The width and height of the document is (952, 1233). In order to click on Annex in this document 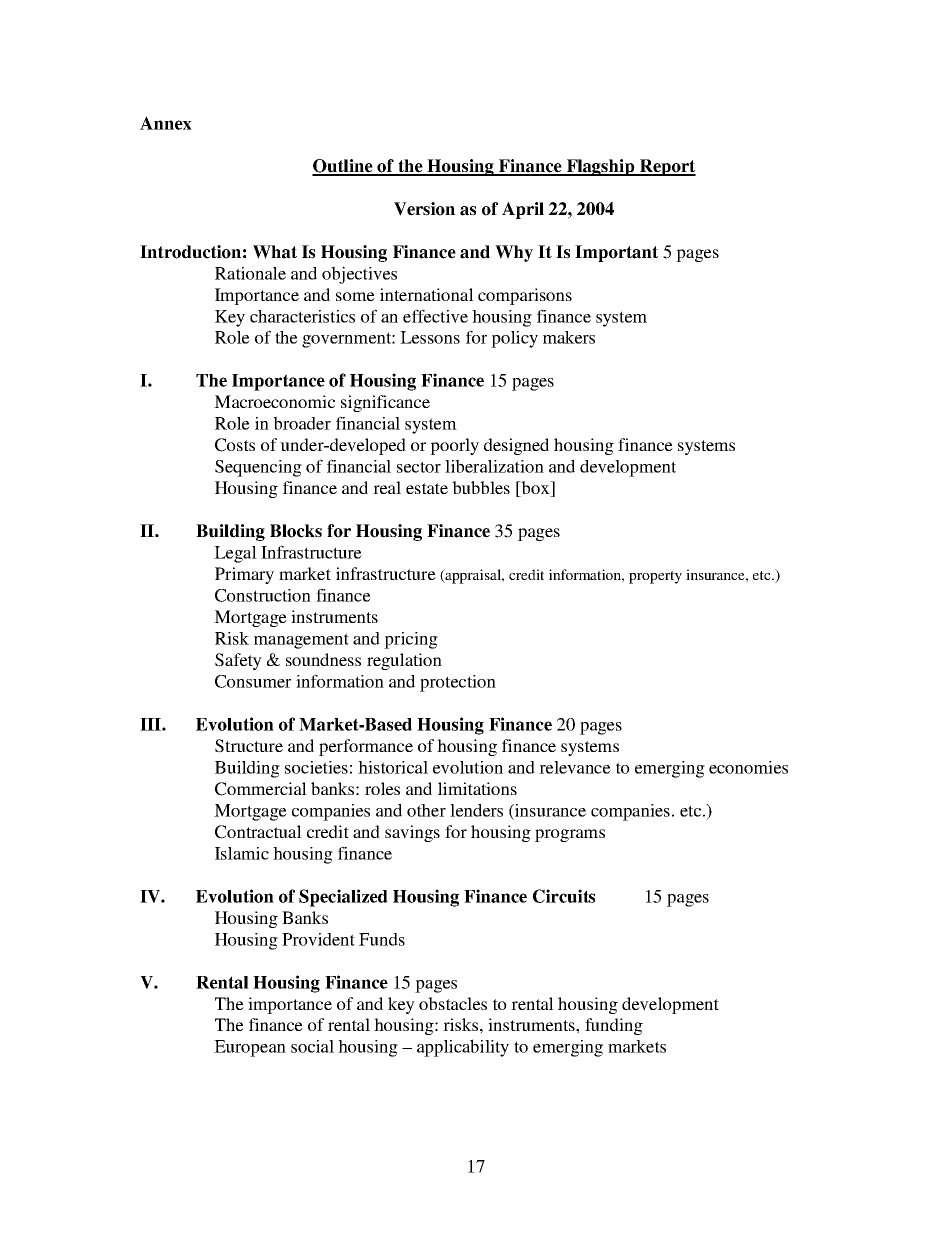, I will do `click(166, 123)`.
